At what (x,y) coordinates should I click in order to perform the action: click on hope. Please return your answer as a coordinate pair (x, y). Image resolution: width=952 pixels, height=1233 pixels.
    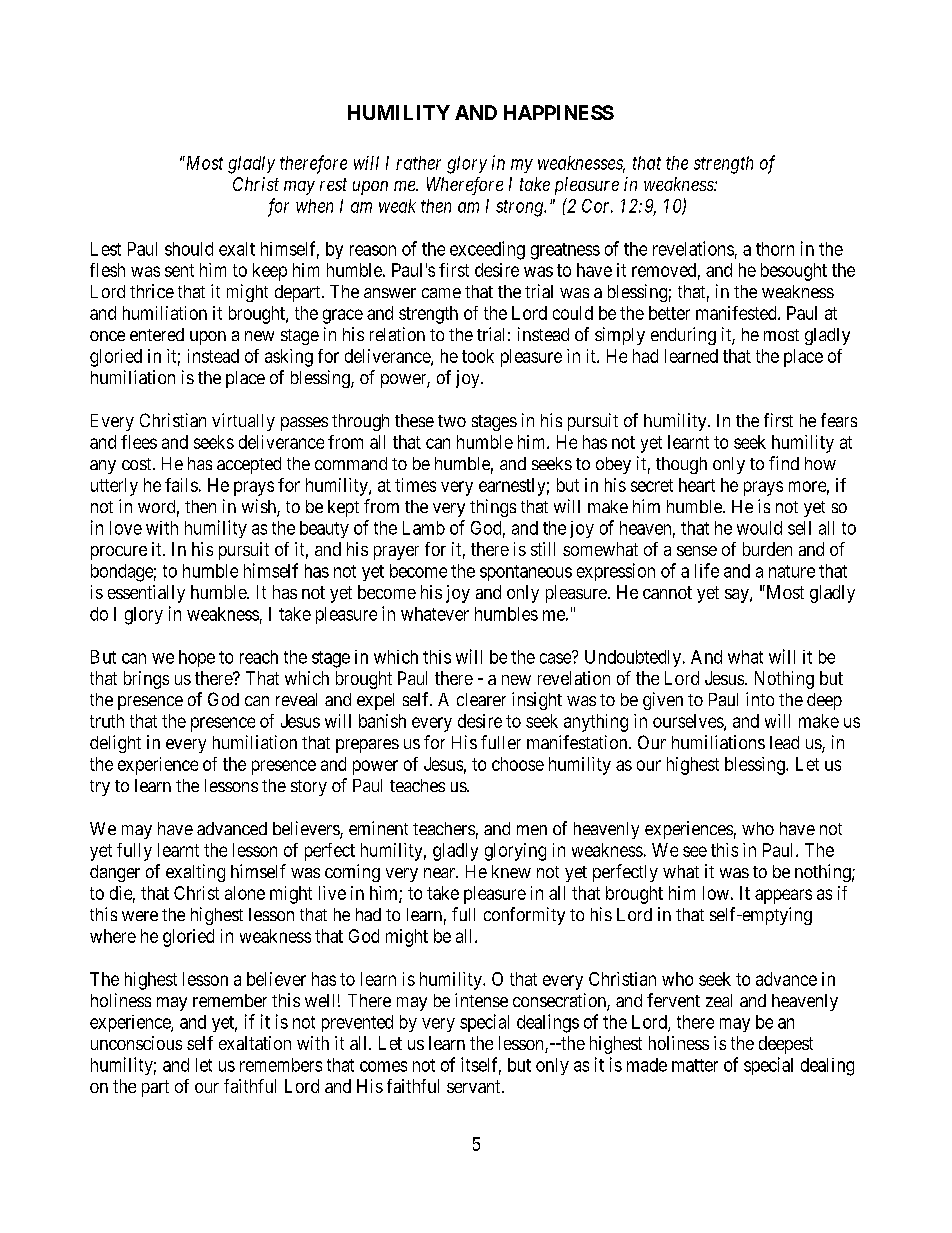
    Looking at the image, I should click on (197, 658).
